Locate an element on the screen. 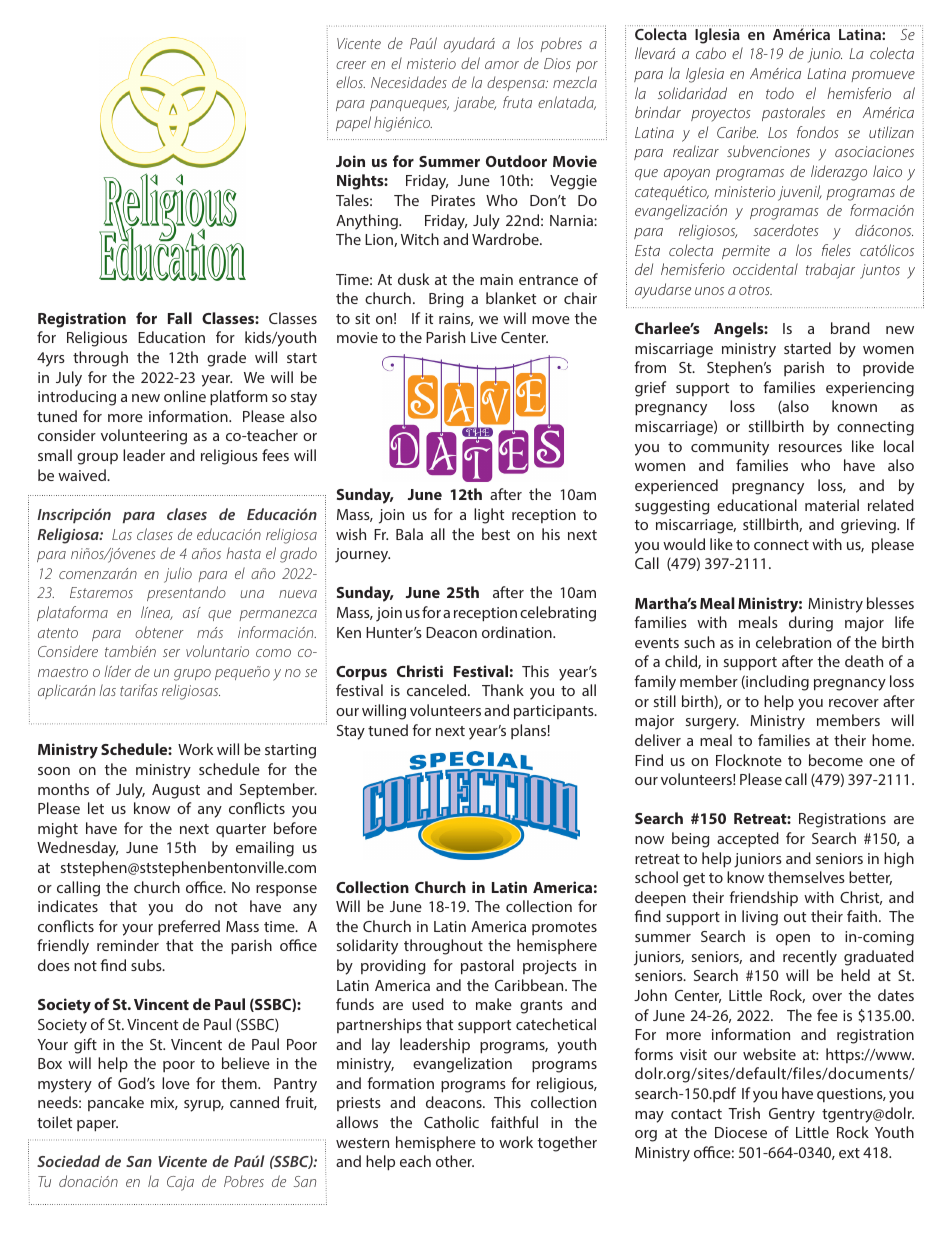 The height and width of the screenshot is (1233, 952). material is located at coordinates (832, 505).
